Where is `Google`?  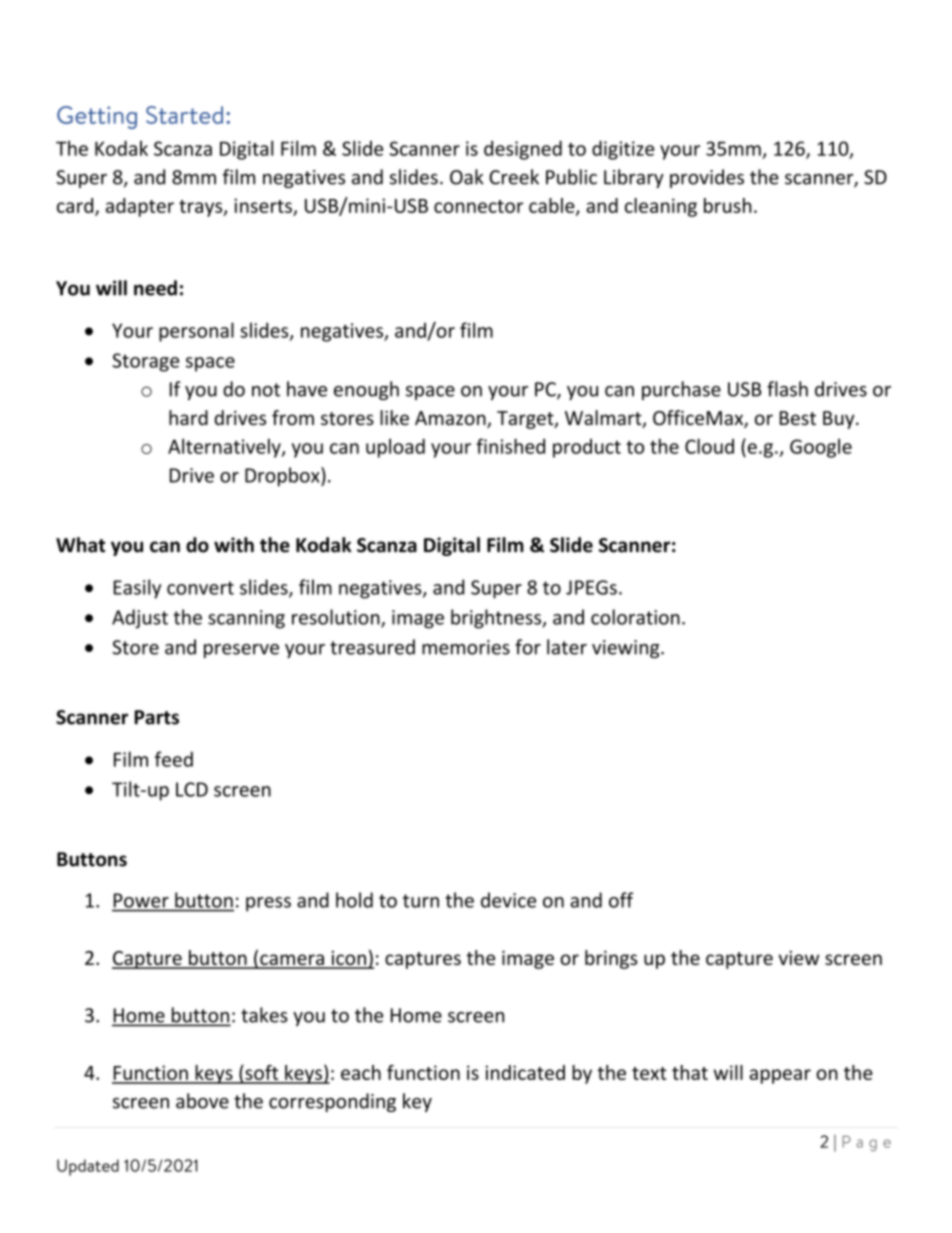
Google is located at coordinates (821, 448).
